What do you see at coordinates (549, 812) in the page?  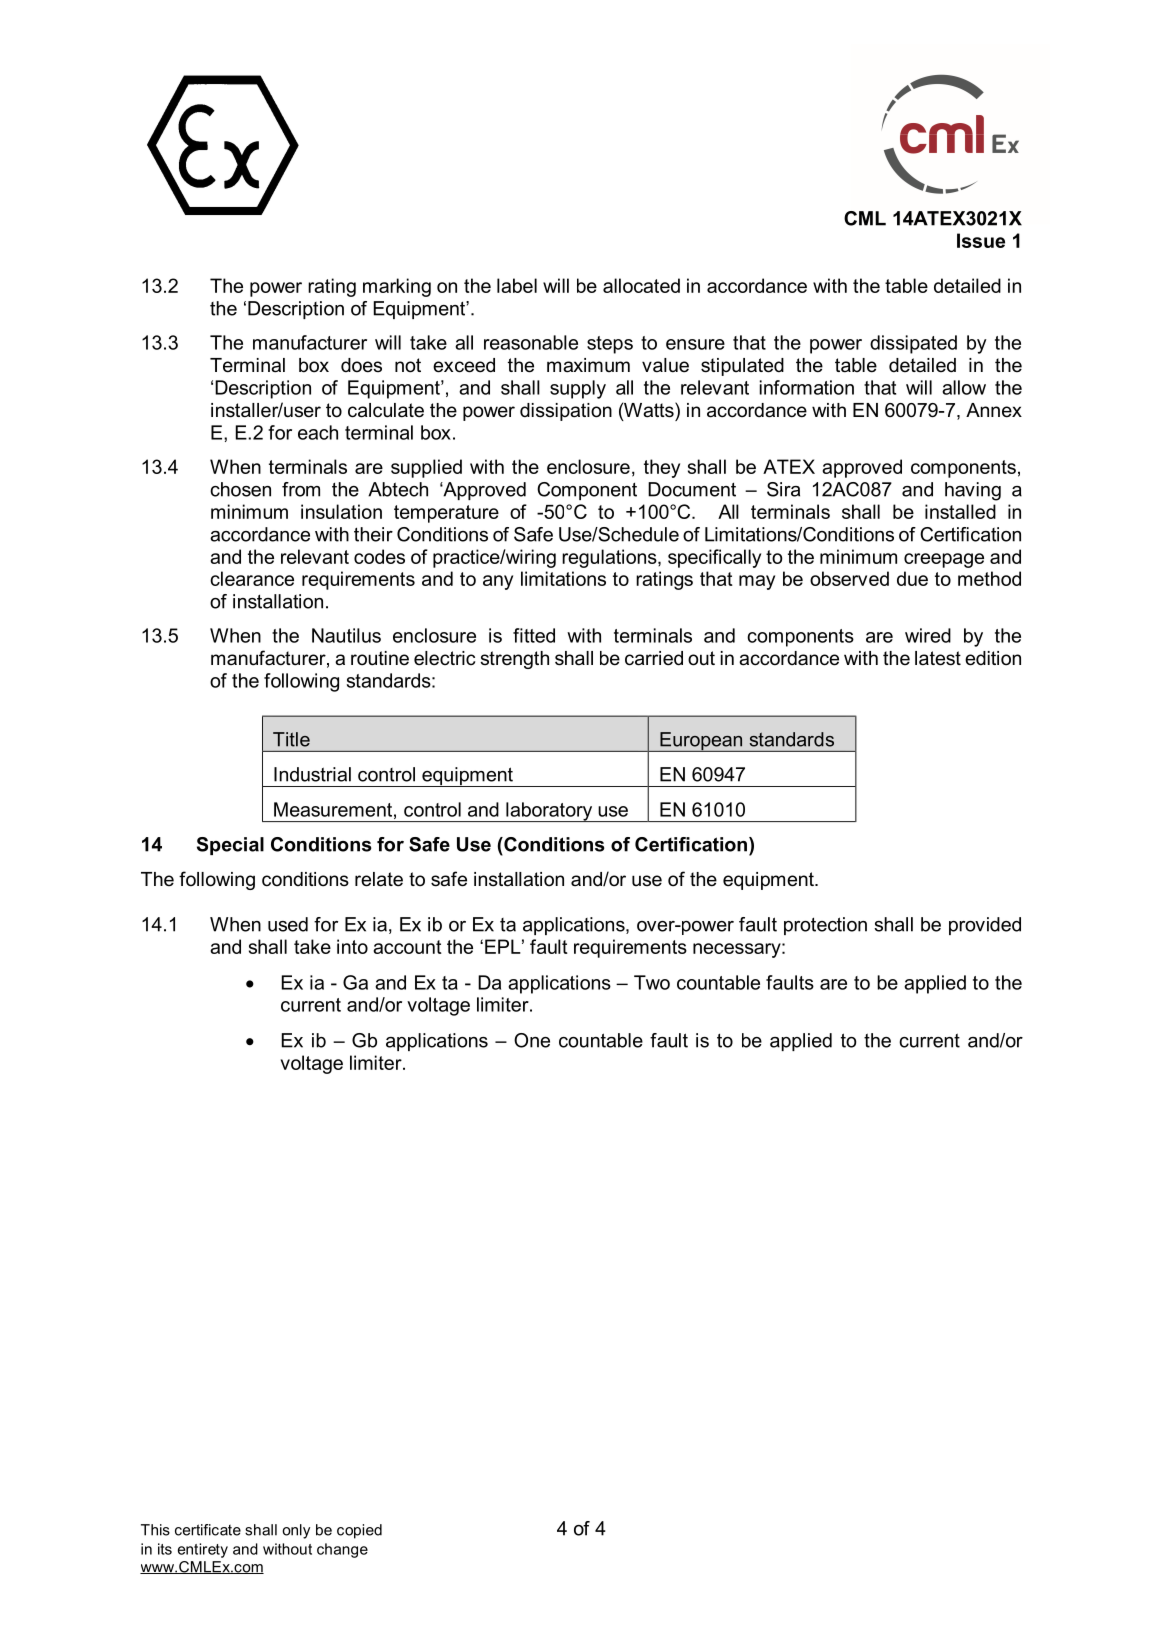 I see `laboratory` at bounding box center [549, 812].
